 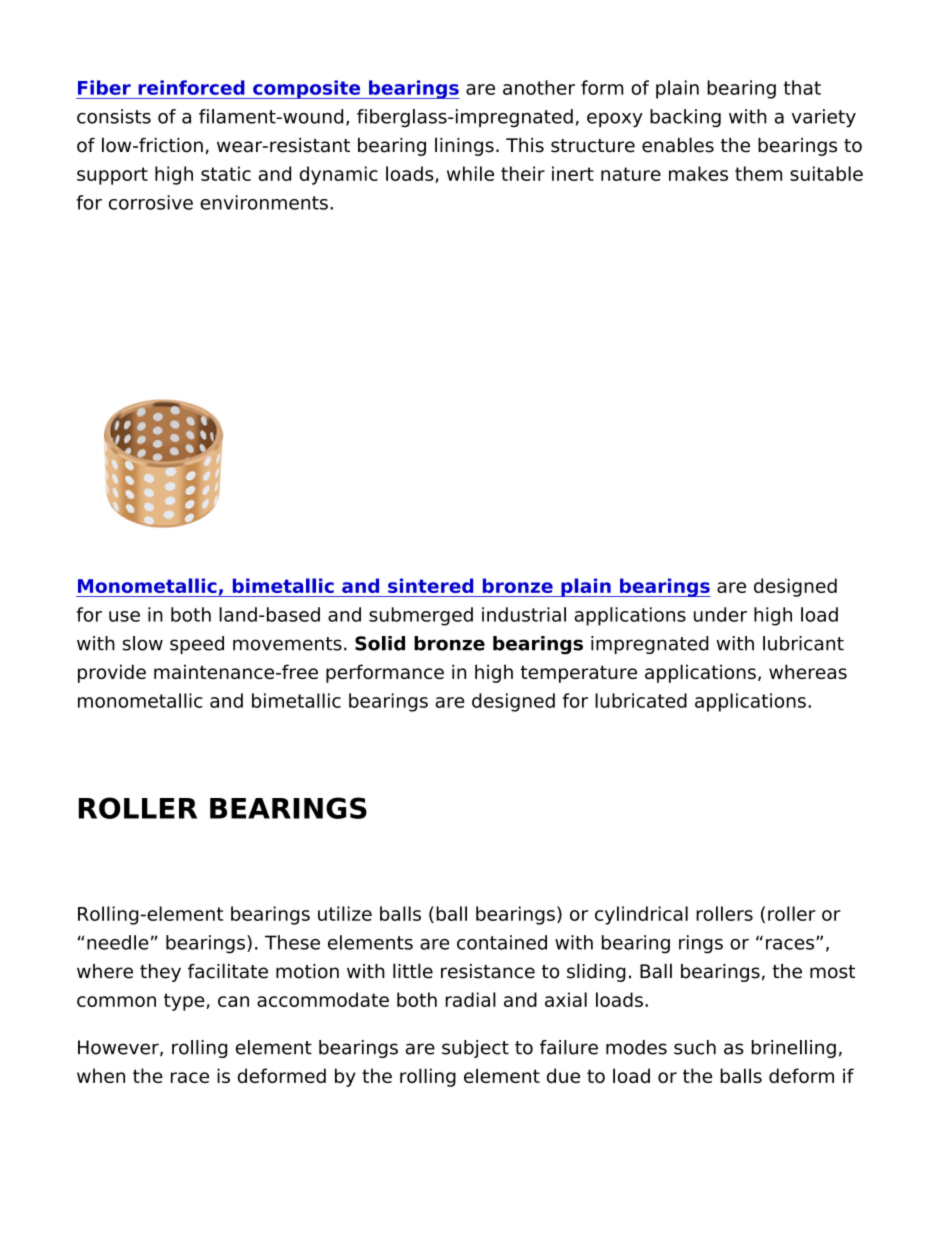 What do you see at coordinates (430, 585) in the page?
I see `sintered` at bounding box center [430, 585].
